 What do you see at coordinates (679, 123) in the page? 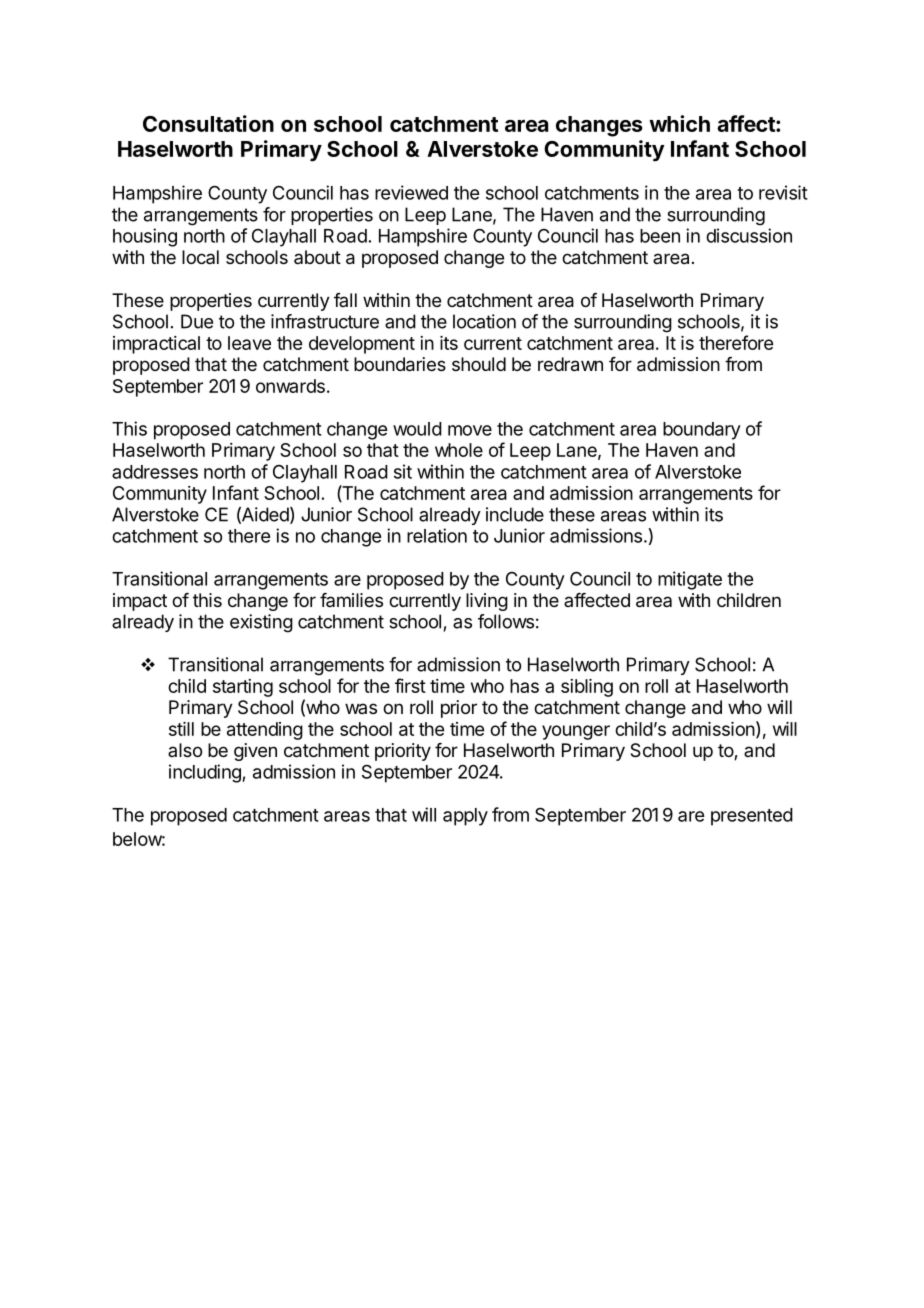
I see `which` at bounding box center [679, 123].
